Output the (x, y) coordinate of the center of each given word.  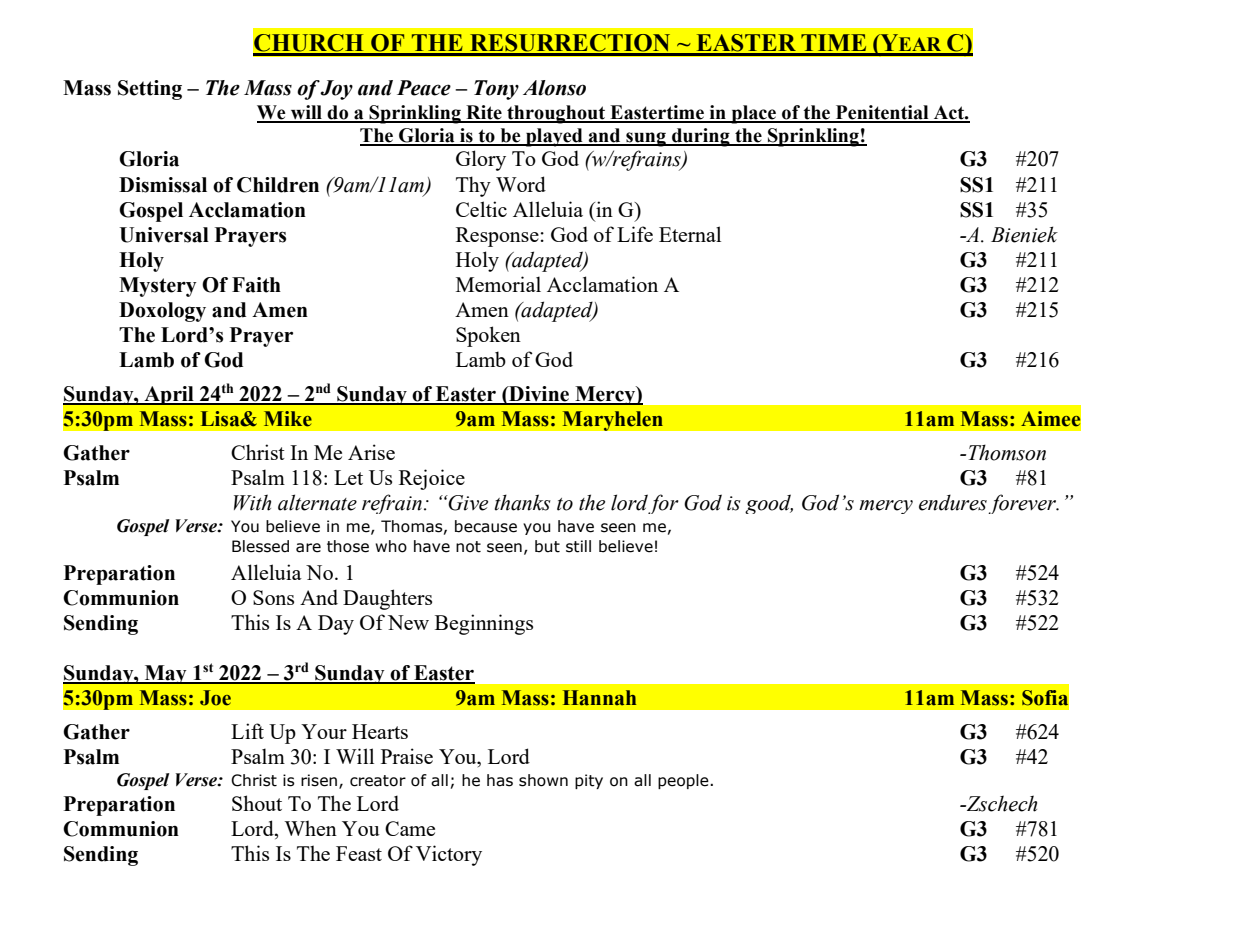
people (684, 781)
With (252, 502)
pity (589, 781)
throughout (556, 114)
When (310, 828)
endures (953, 502)
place (753, 114)
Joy (336, 90)
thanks (523, 502)
